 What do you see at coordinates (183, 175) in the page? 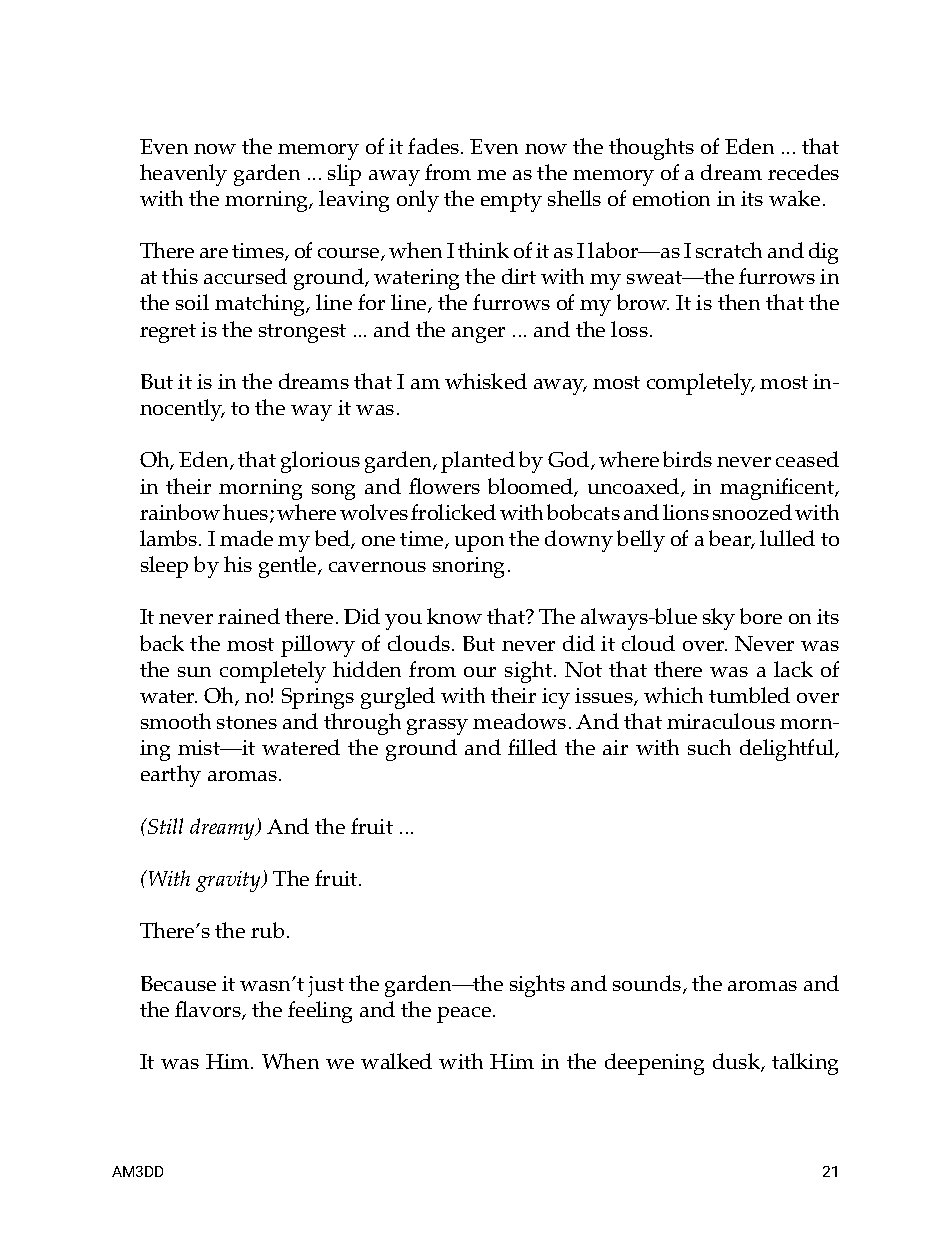
I see `heavenly` at bounding box center [183, 175].
